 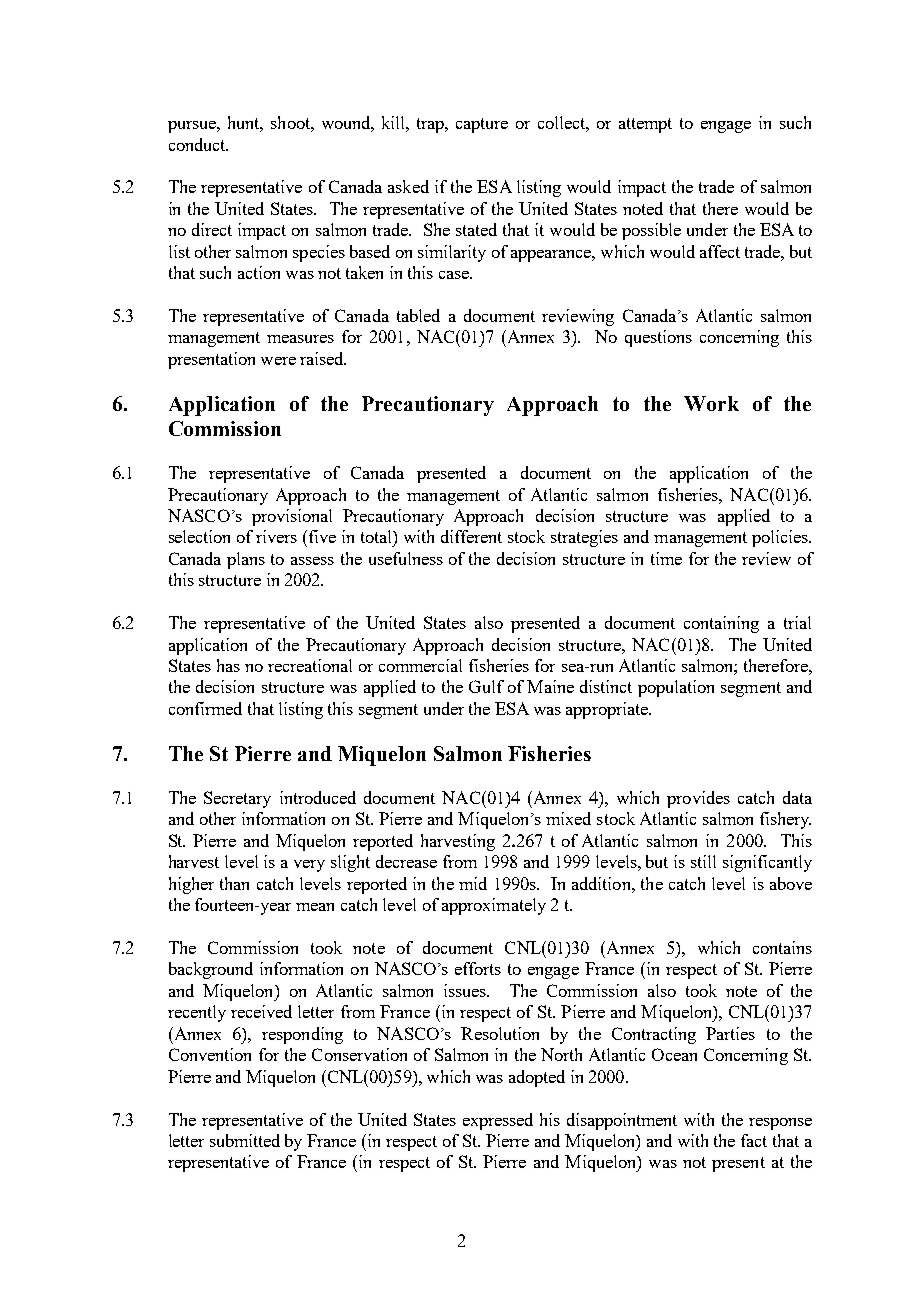 I want to click on containing, so click(x=721, y=624).
